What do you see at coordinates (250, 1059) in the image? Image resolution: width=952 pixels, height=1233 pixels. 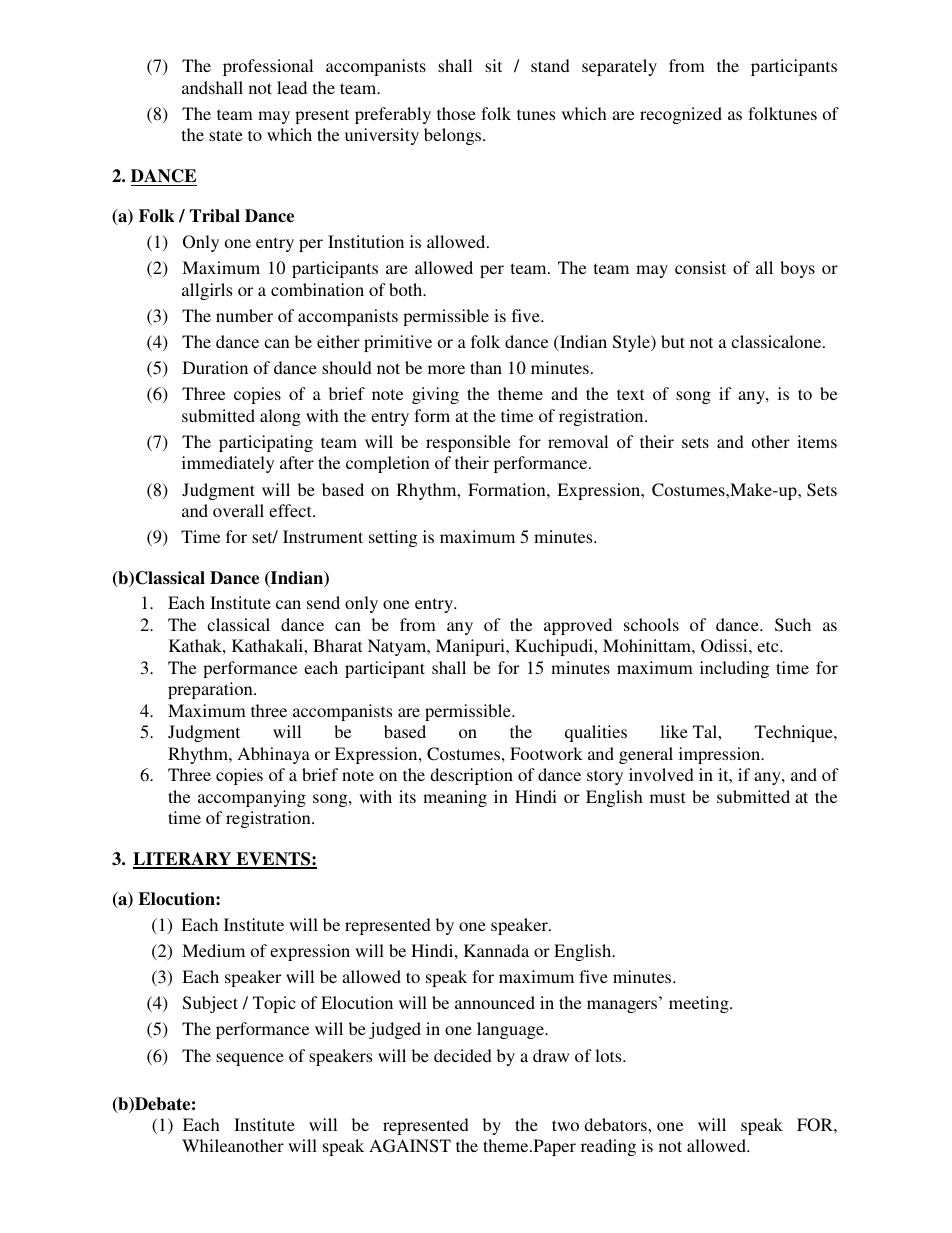 I see `sequence` at bounding box center [250, 1059].
